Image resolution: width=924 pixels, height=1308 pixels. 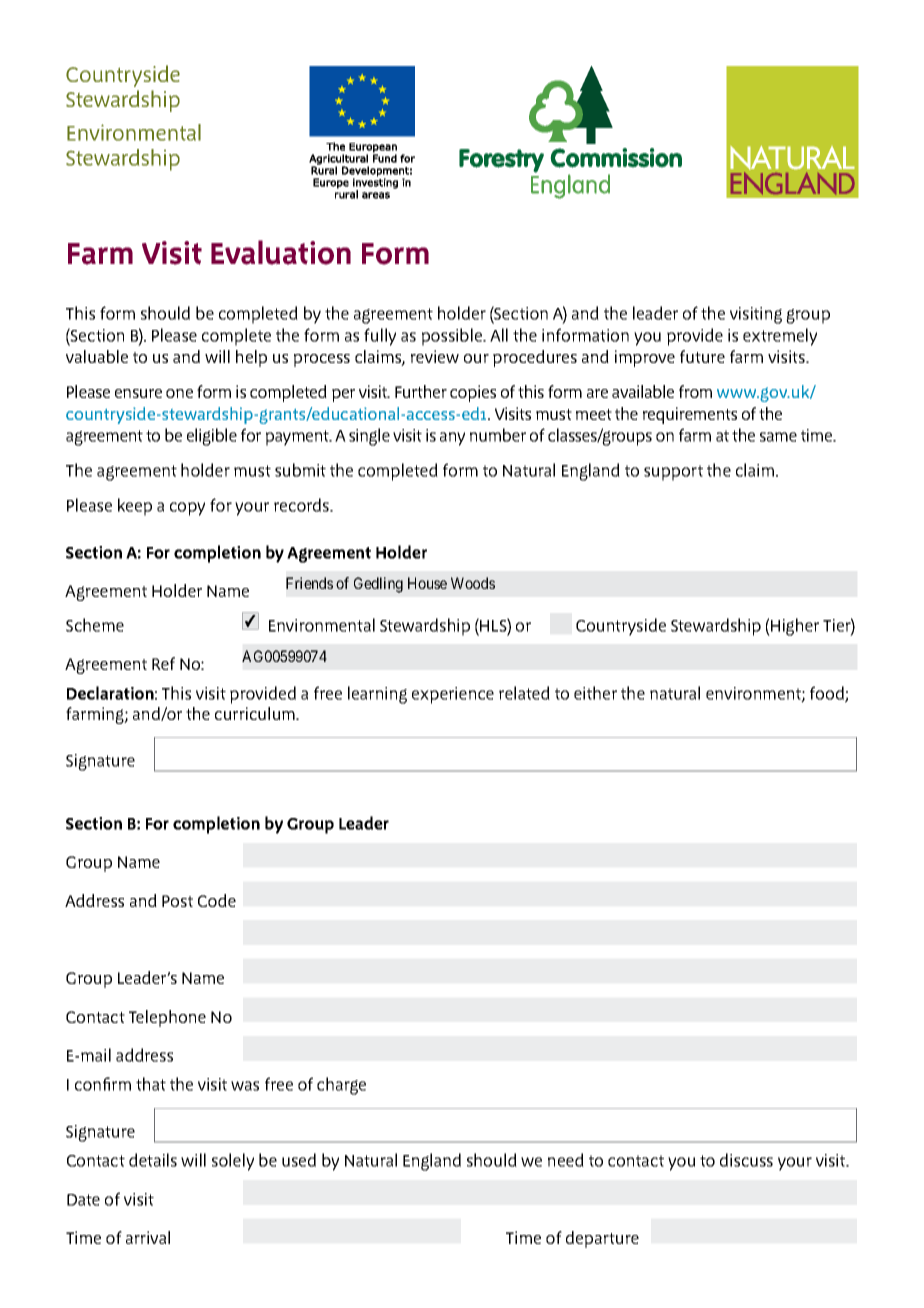 What do you see at coordinates (453, 695) in the page?
I see `experience` at bounding box center [453, 695].
